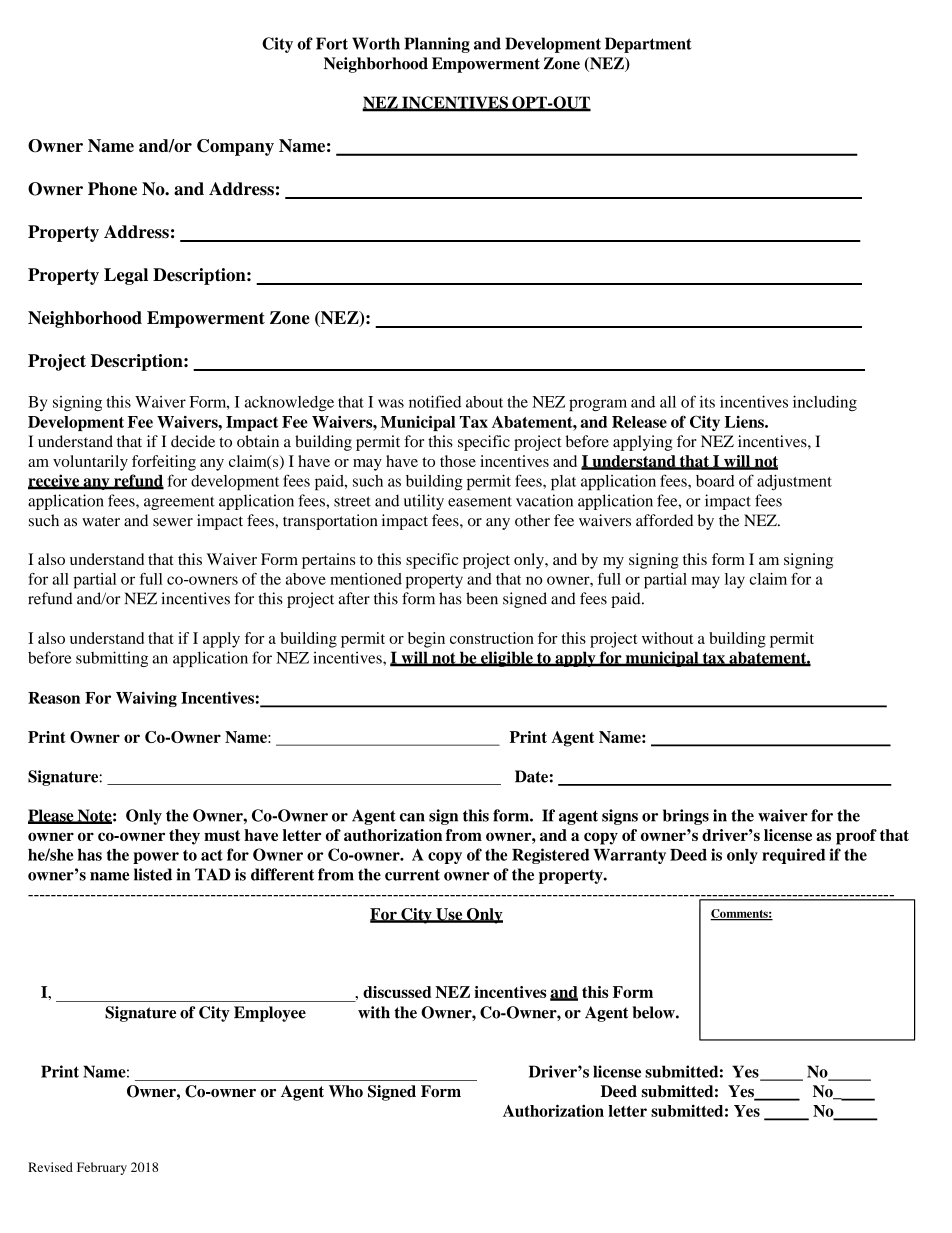 The height and width of the screenshot is (1233, 952). Describe the element at coordinates (435, 401) in the screenshot. I see `notified` at that location.
